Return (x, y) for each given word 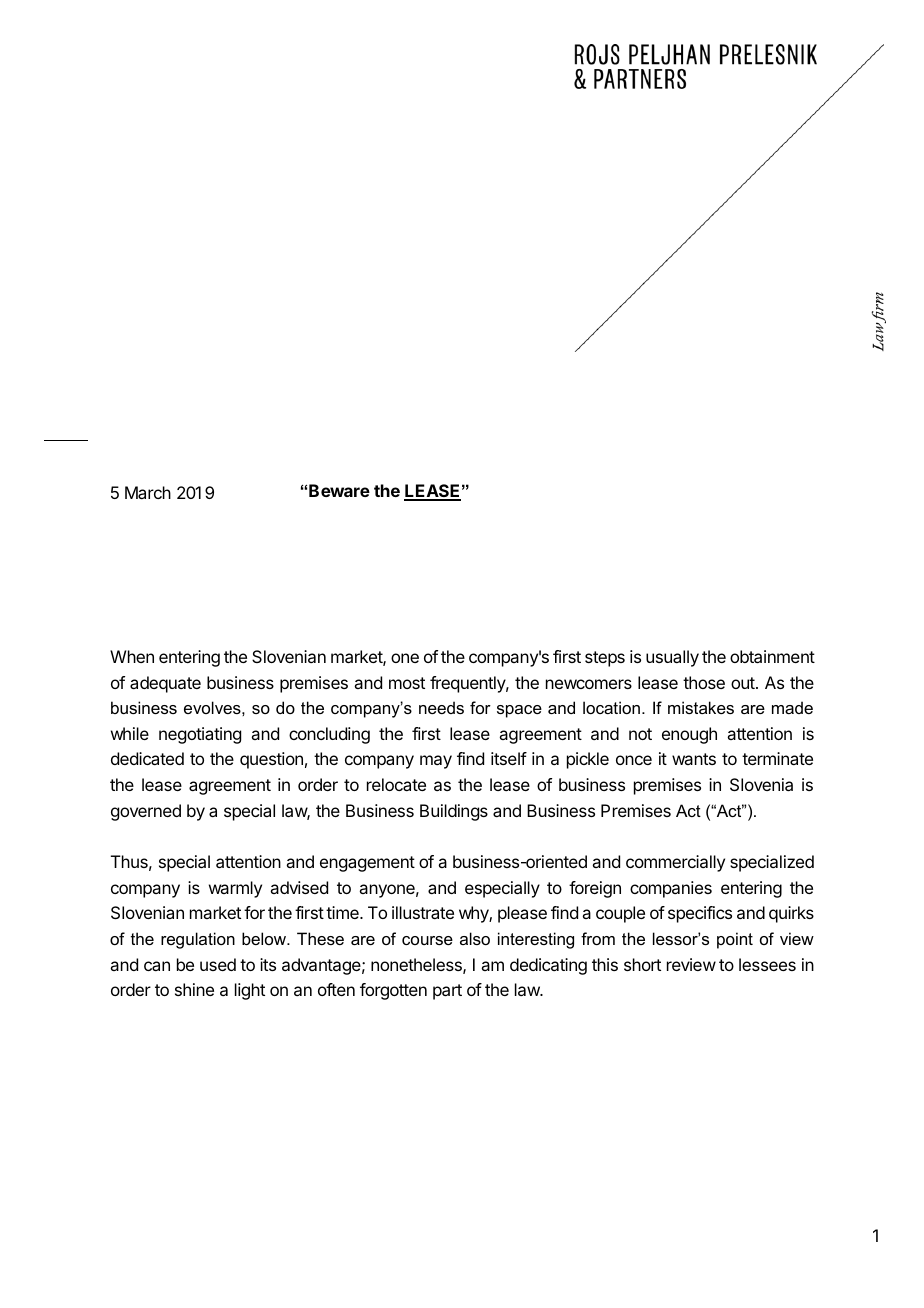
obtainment (772, 656)
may (436, 762)
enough (689, 735)
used (218, 964)
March (148, 492)
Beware (339, 490)
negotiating (200, 735)
